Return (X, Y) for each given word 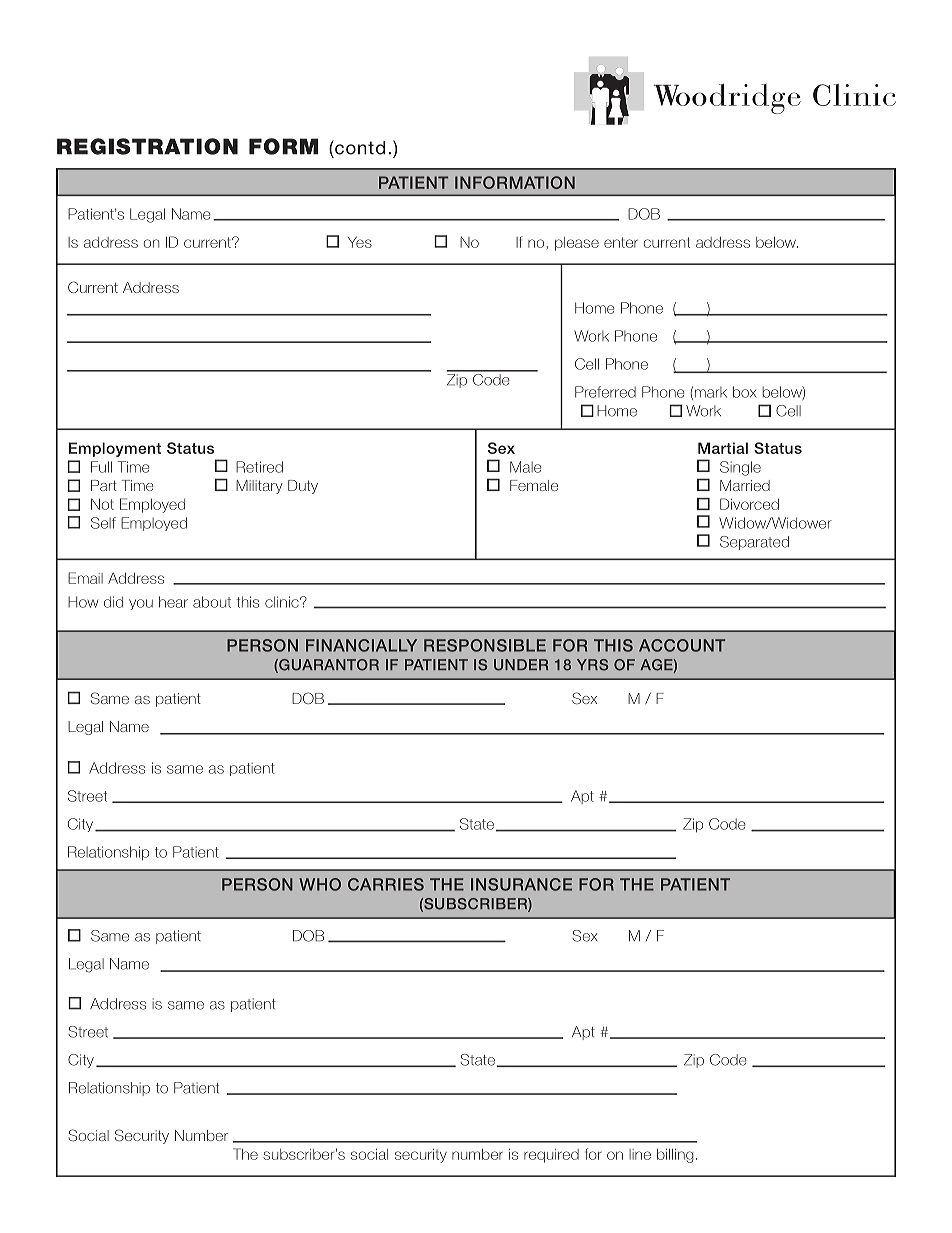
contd (359, 147)
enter (621, 242)
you (141, 604)
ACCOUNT (682, 645)
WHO (320, 884)
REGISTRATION (147, 146)
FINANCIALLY (361, 645)
